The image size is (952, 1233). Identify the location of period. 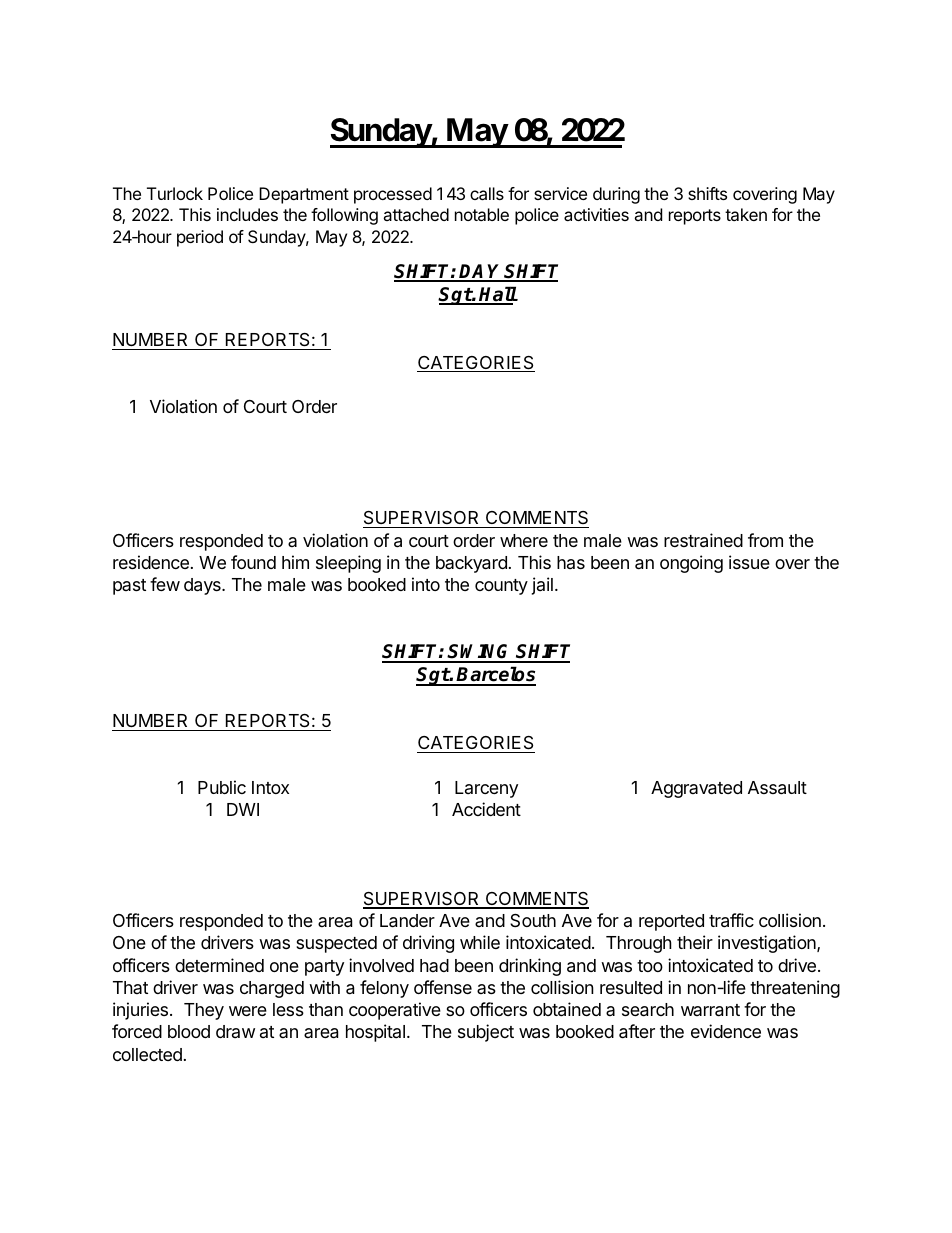
(200, 238).
